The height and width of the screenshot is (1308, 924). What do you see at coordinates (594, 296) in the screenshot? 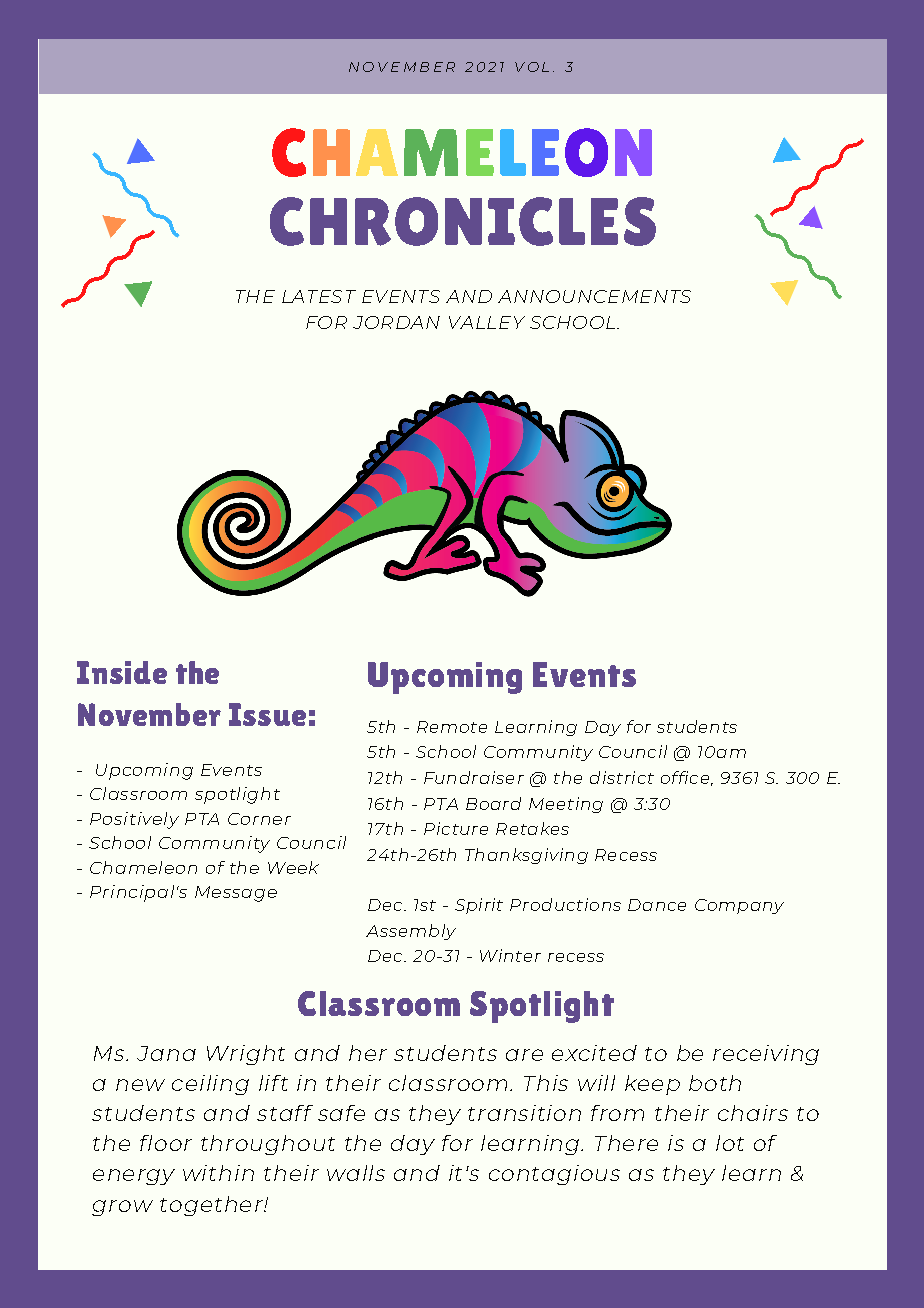
I see `ANNOUNCEMENTS` at bounding box center [594, 296].
